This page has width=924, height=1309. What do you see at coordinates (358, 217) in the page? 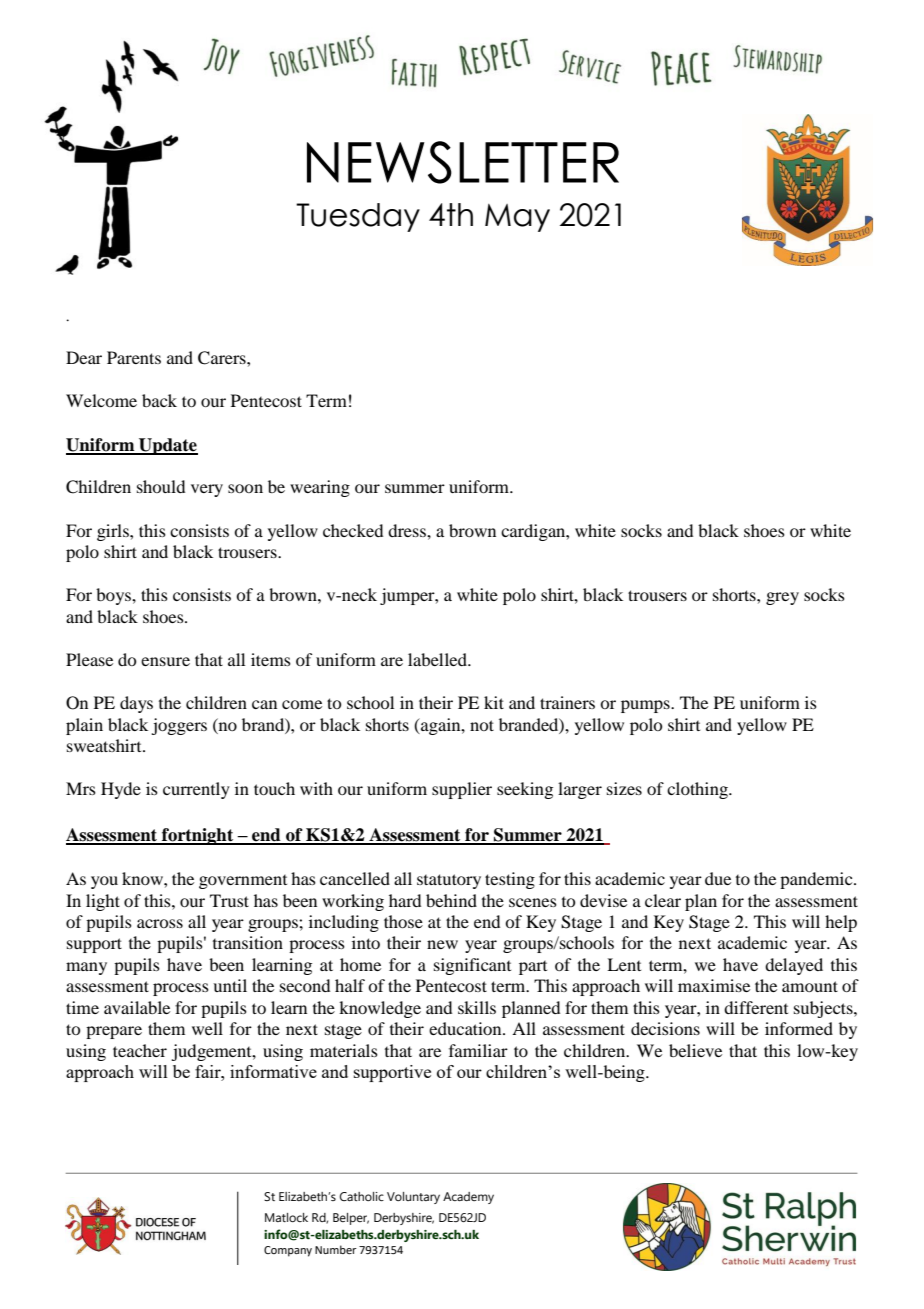
I see `Tuesday` at bounding box center [358, 217].
